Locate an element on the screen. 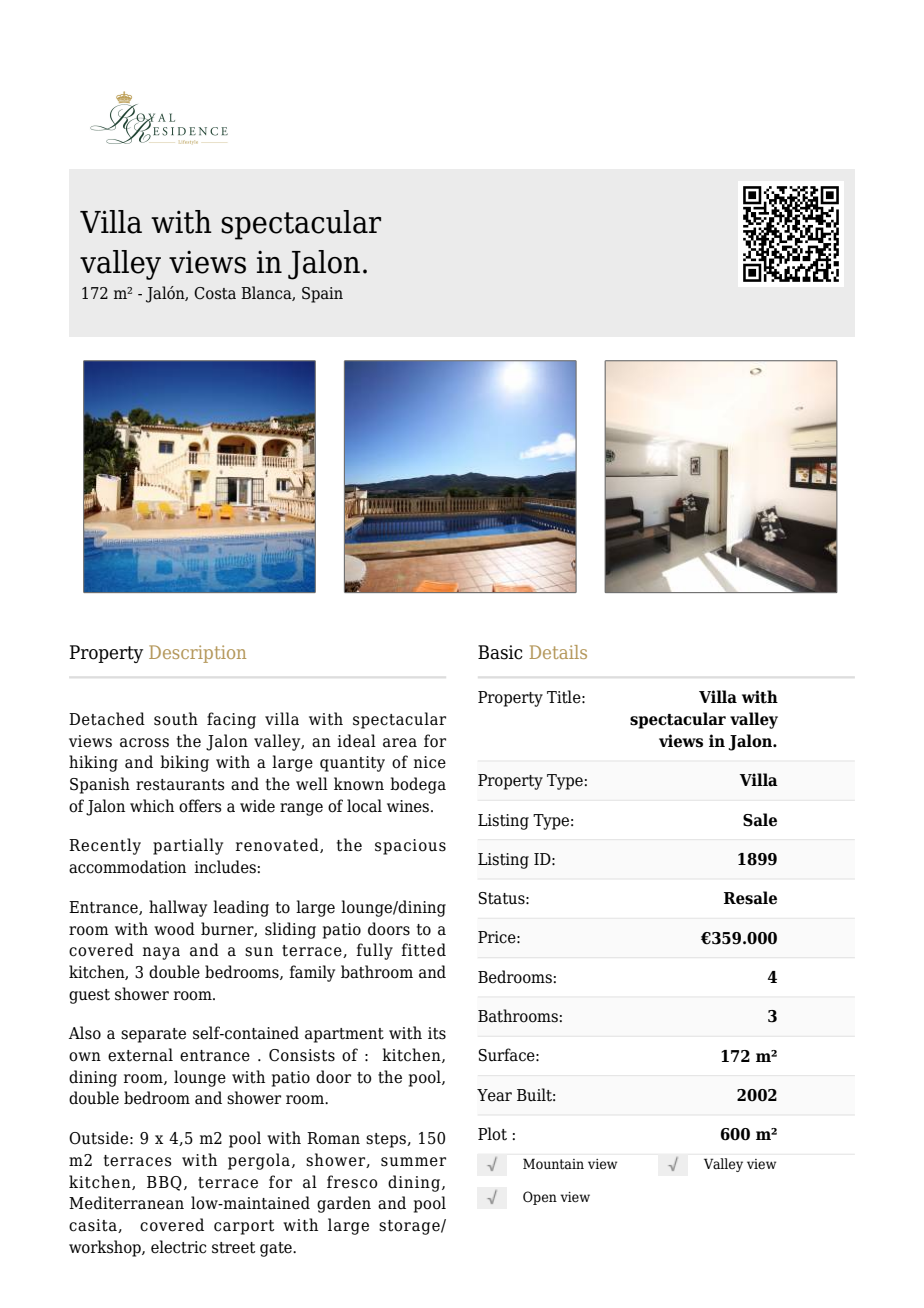  wood is located at coordinates (174, 929).
